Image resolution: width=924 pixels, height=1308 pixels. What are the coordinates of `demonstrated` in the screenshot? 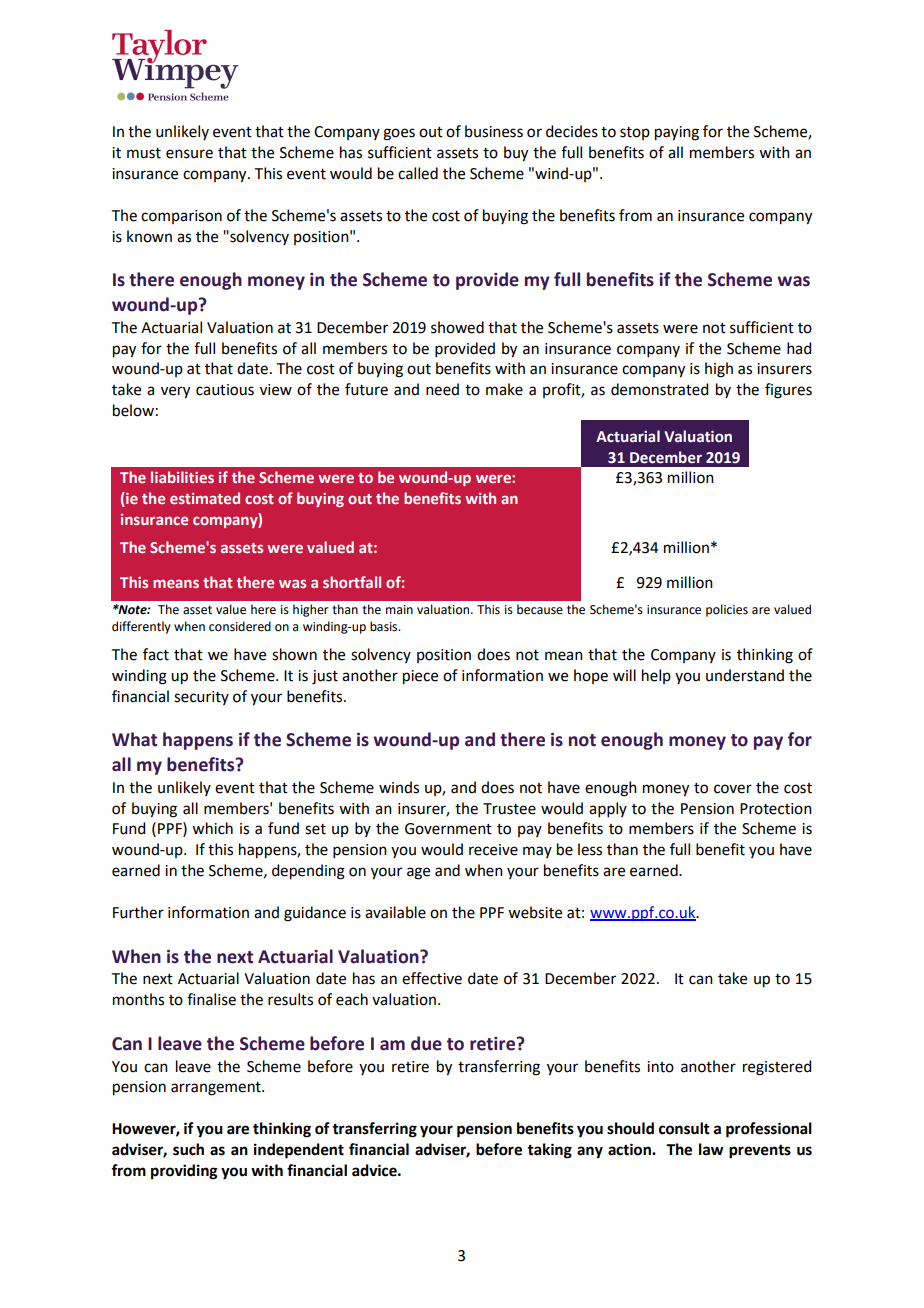 It's located at (659, 389).
